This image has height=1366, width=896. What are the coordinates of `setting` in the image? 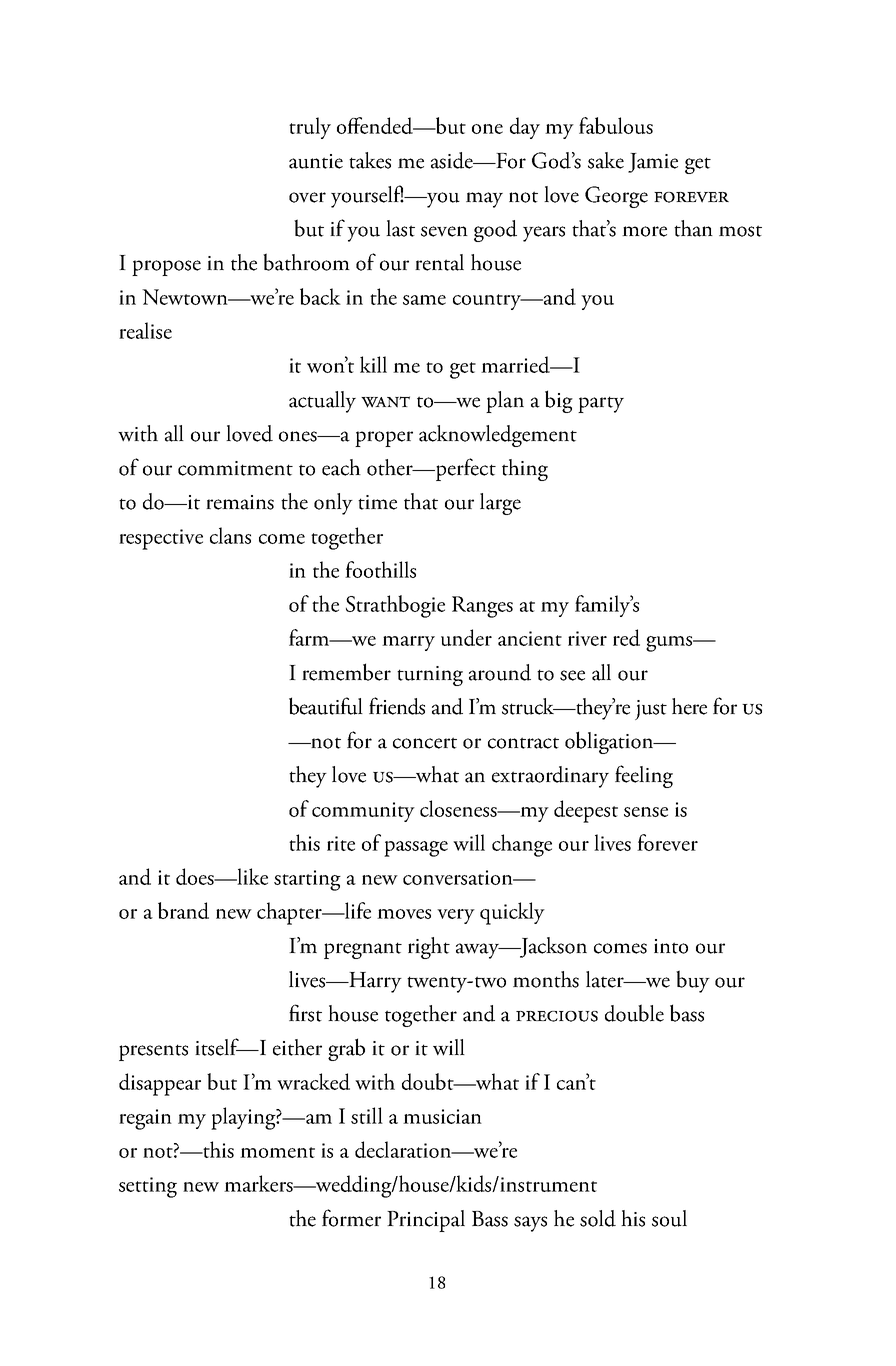 It's located at (148, 1187).
